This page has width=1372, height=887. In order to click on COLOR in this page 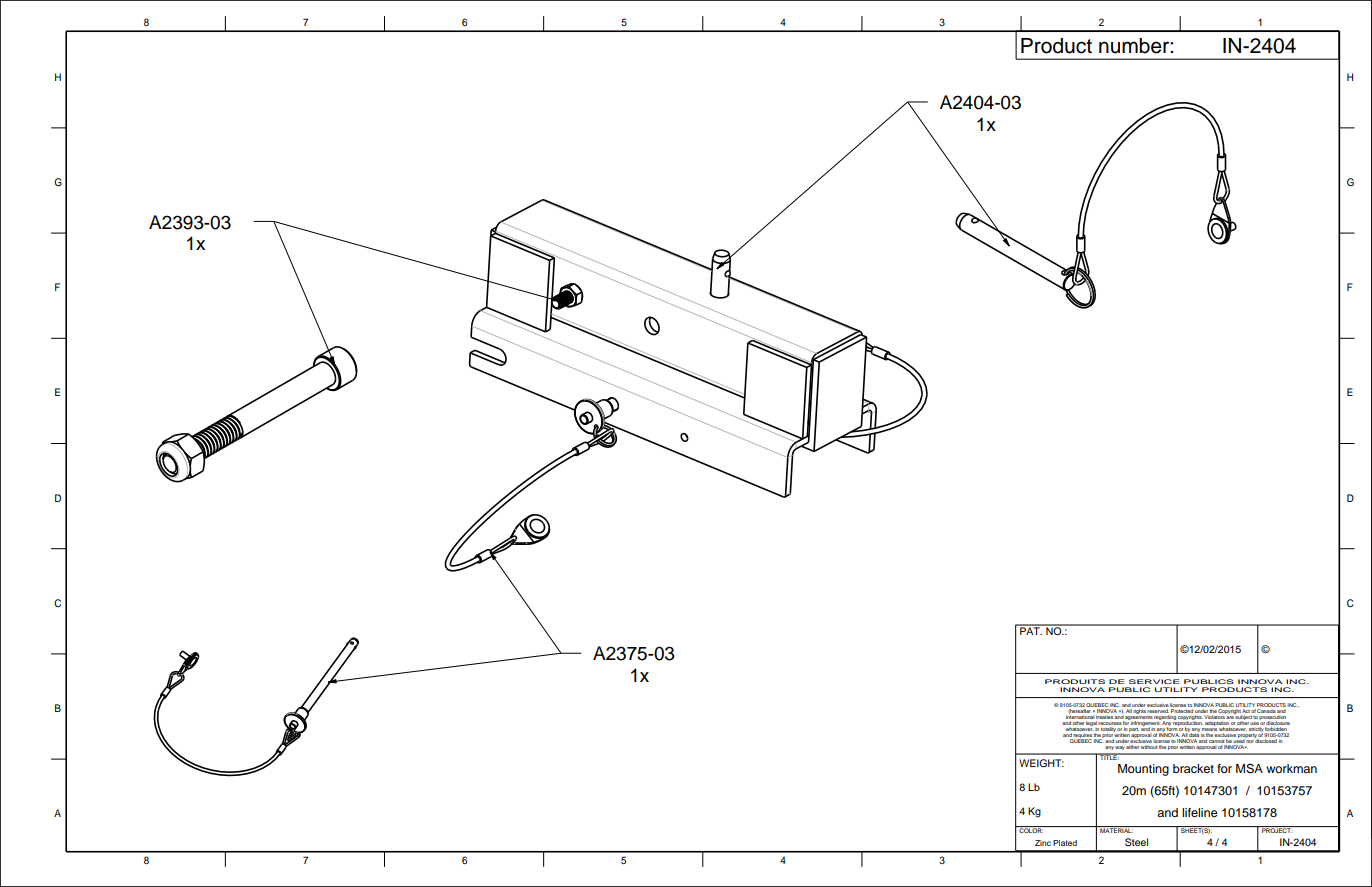, I will do `click(1030, 829)`.
